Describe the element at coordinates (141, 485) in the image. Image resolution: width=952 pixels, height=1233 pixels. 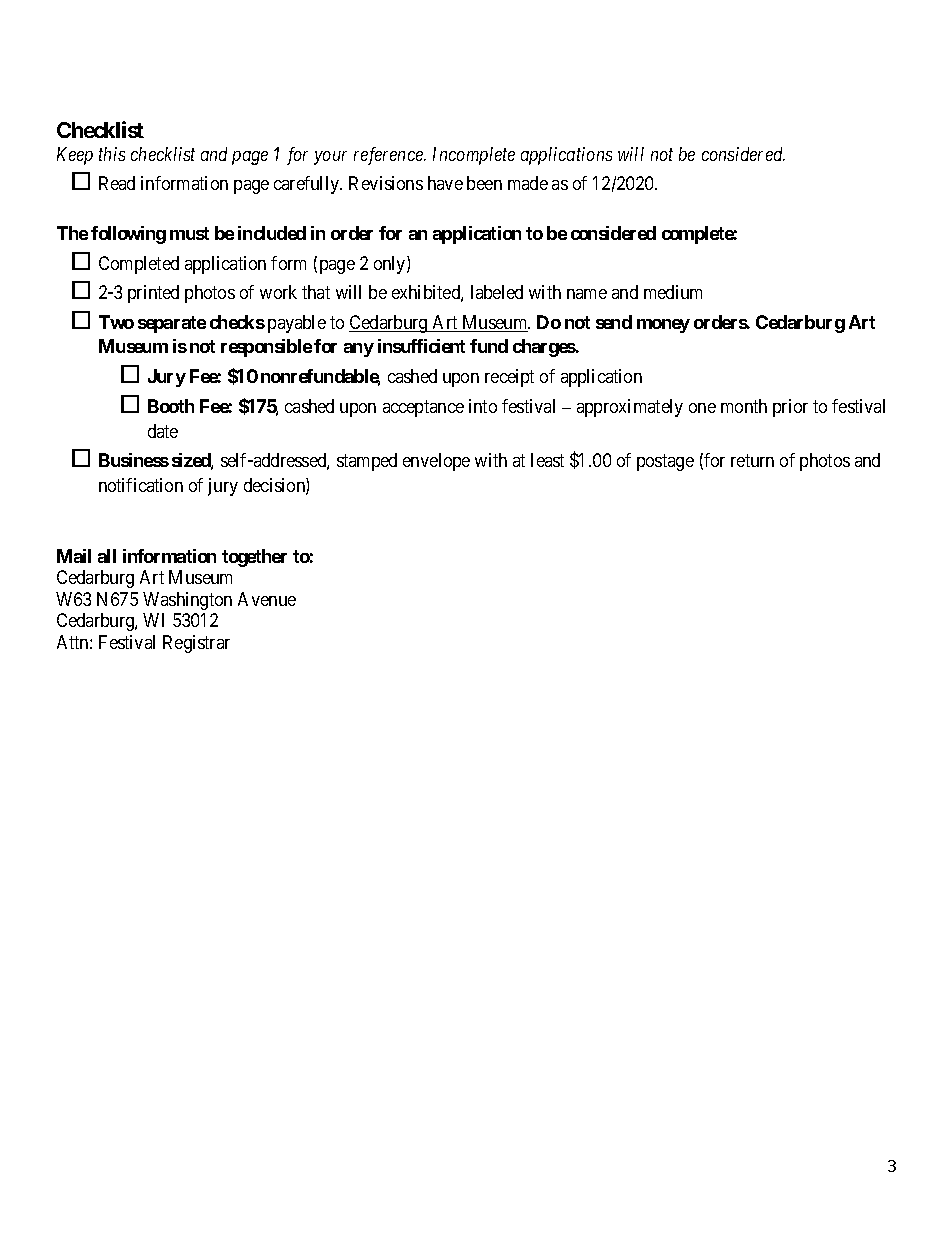
I see `notification` at that location.
